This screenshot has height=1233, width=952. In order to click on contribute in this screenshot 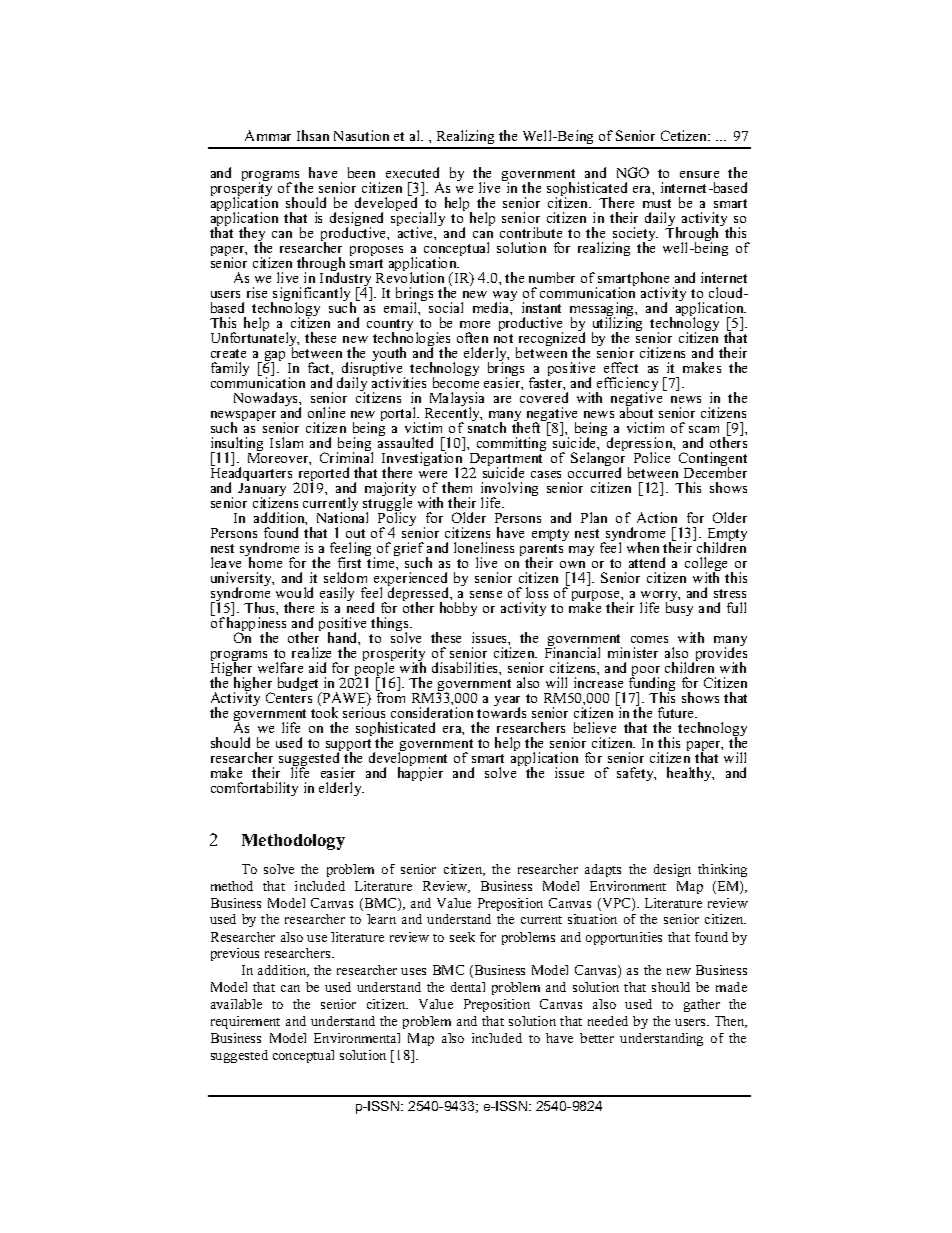, I will do `click(531, 232)`.
